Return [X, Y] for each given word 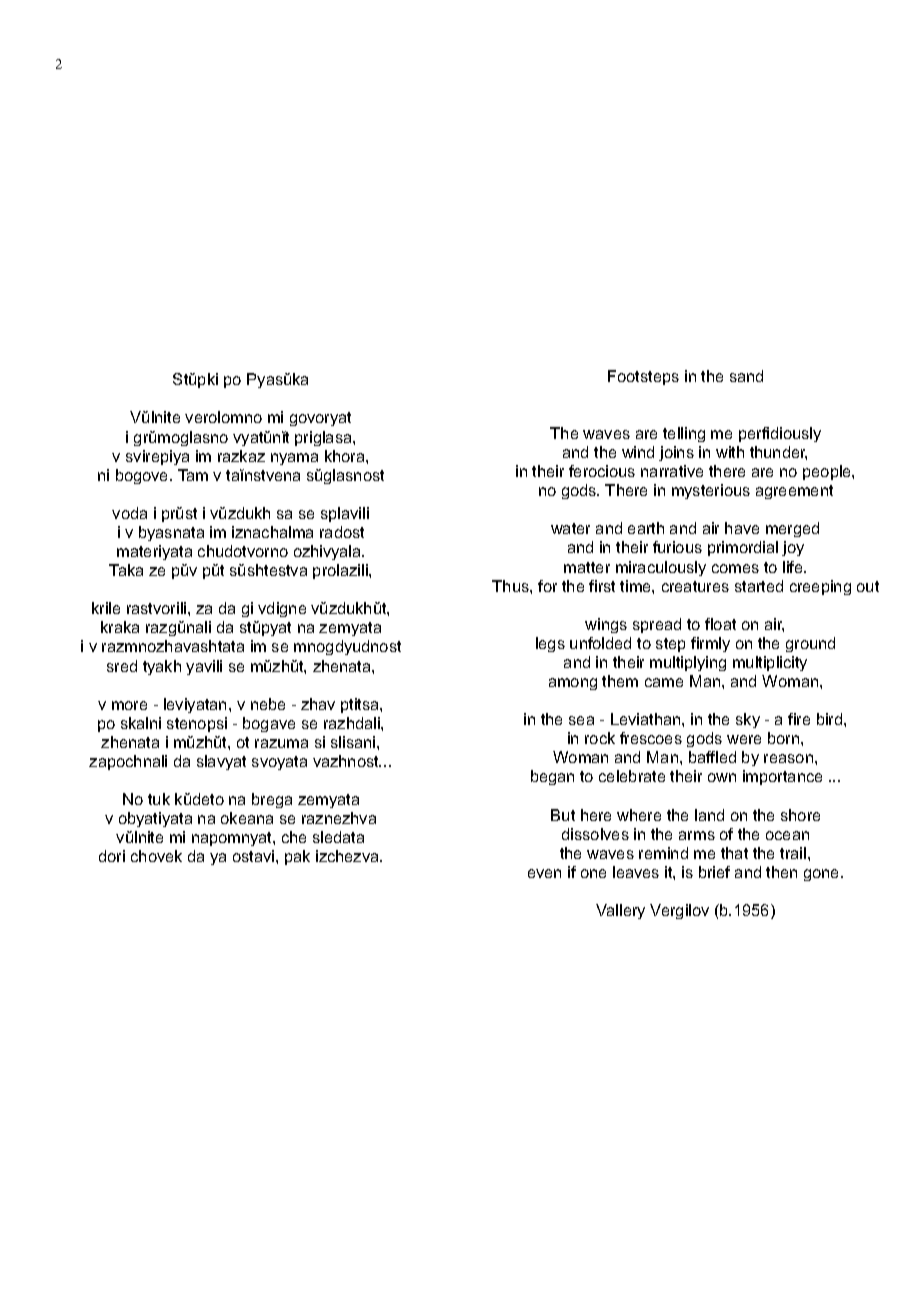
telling [684, 434]
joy [793, 548]
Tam [193, 475]
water [570, 528]
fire [799, 719]
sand [746, 376]
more [129, 705]
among [573, 684]
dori [112, 856]
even [544, 873]
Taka [126, 570]
